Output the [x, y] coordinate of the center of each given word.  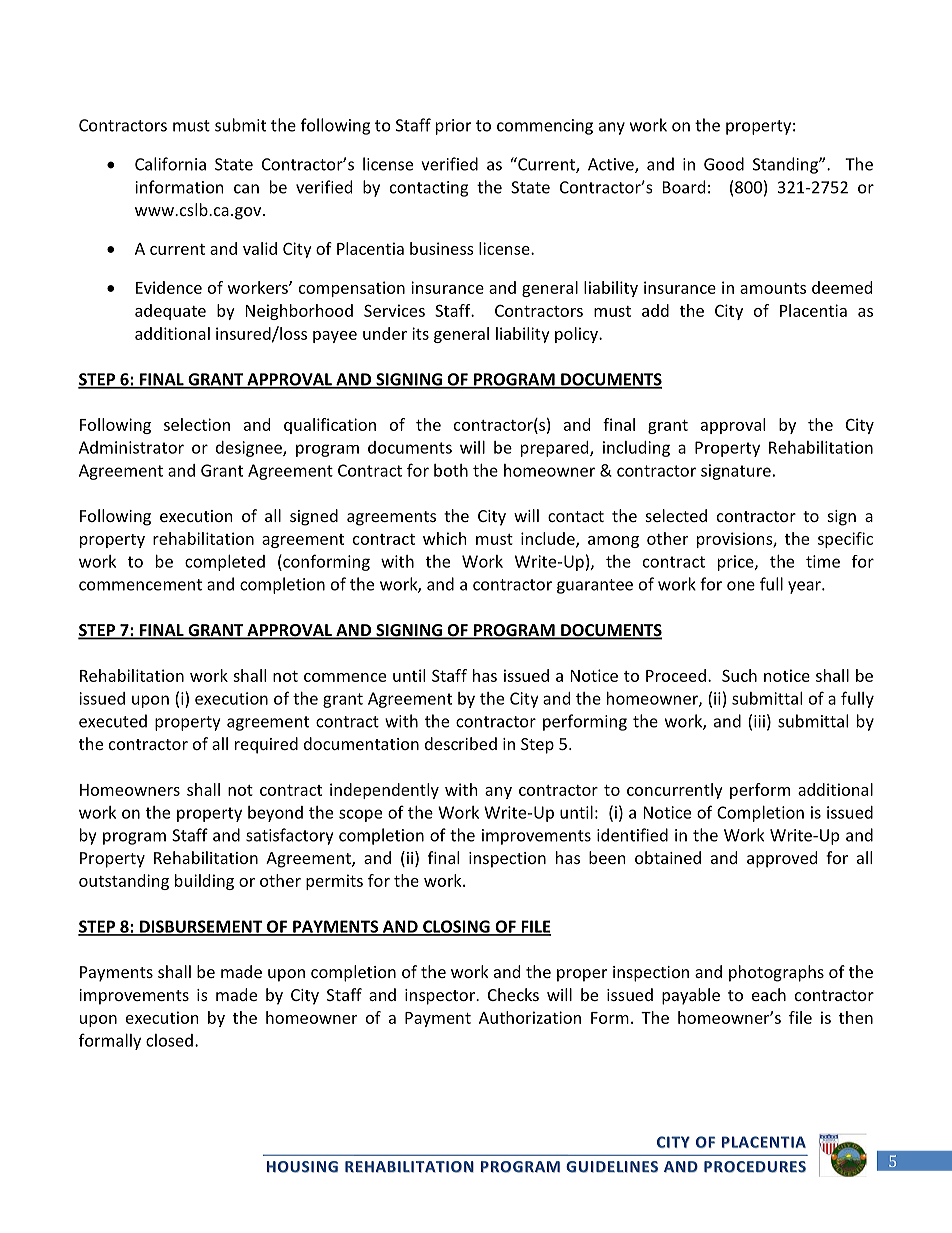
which [445, 538]
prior [453, 127]
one [741, 586]
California [170, 164]
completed [225, 563]
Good [724, 164]
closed [169, 1040]
